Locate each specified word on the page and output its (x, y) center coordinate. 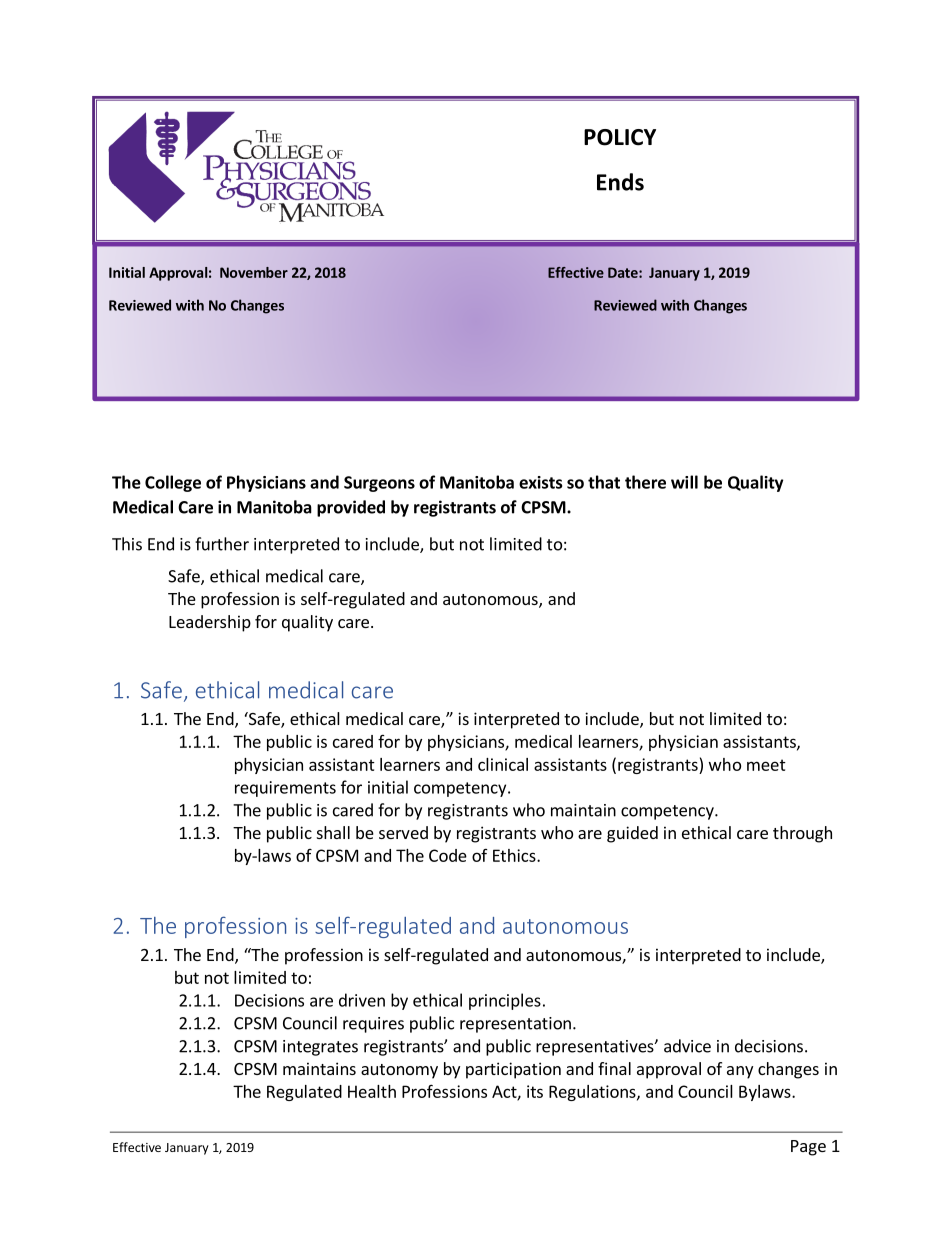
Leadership (210, 623)
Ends (620, 182)
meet (766, 765)
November (254, 272)
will (684, 482)
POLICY (620, 137)
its (535, 1091)
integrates (320, 1048)
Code (448, 855)
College (173, 483)
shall (333, 832)
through (802, 834)
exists (540, 482)
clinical (503, 764)
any (740, 1072)
